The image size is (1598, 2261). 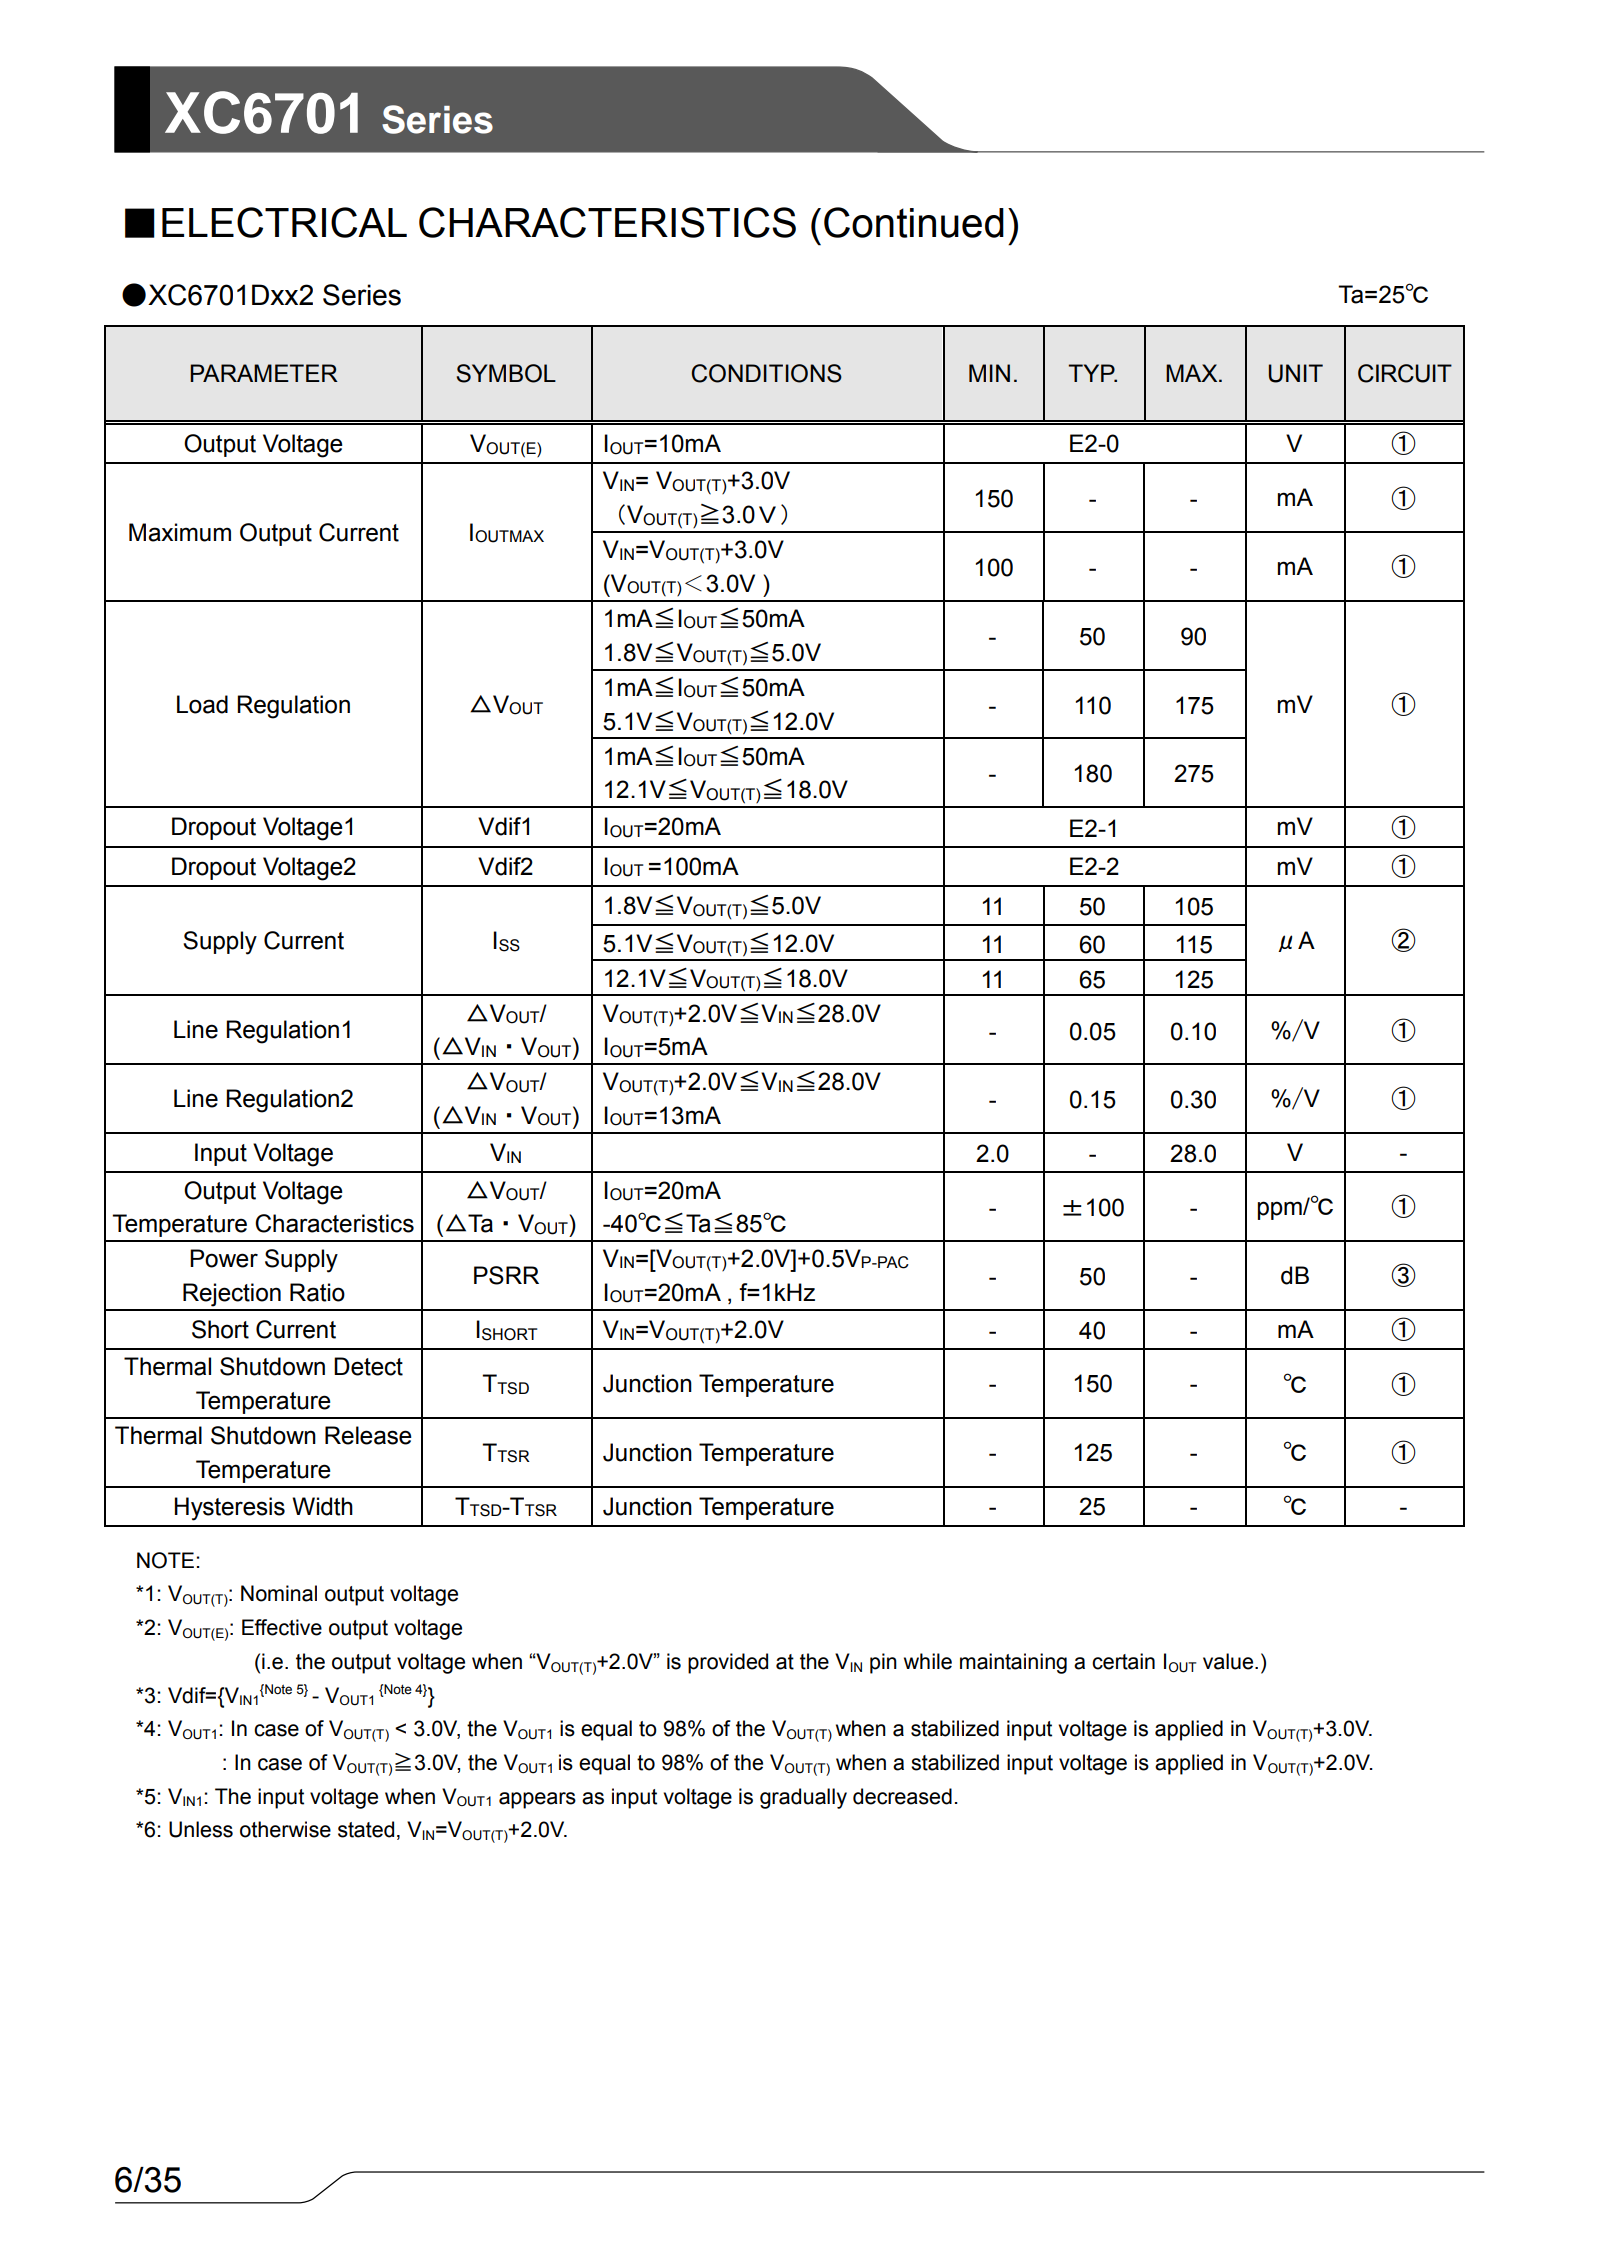 What do you see at coordinates (1229, 1661) in the document?
I see `value` at bounding box center [1229, 1661].
